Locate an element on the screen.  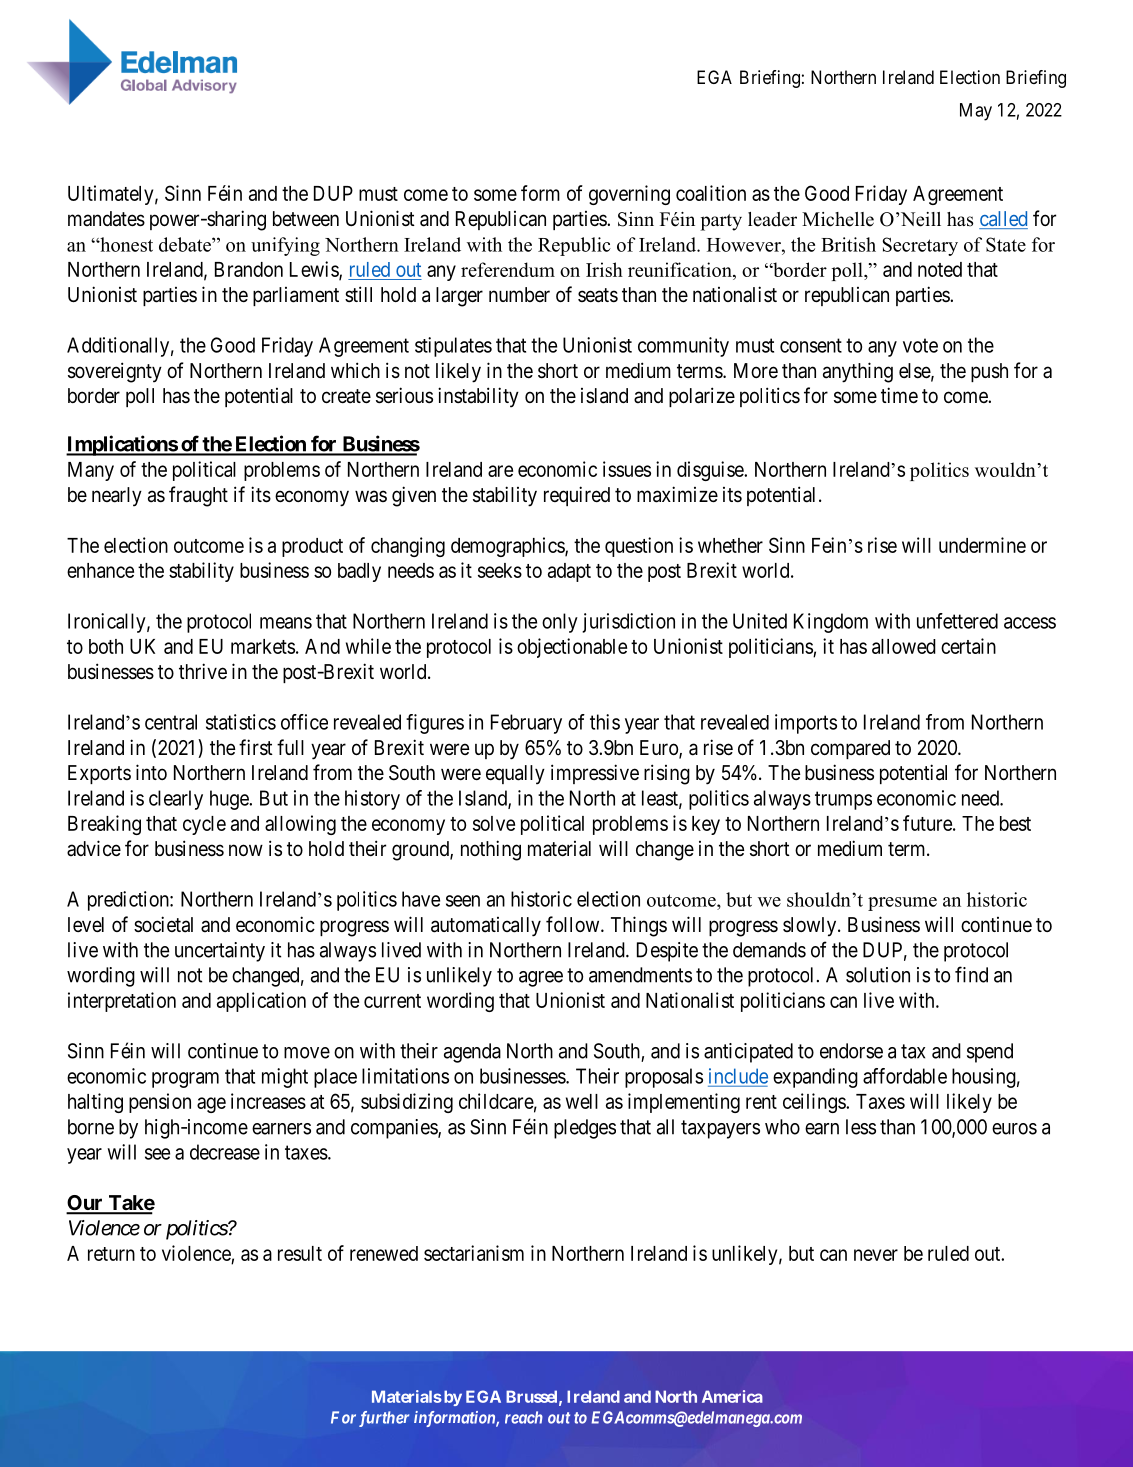
fraught is located at coordinates (198, 496).
